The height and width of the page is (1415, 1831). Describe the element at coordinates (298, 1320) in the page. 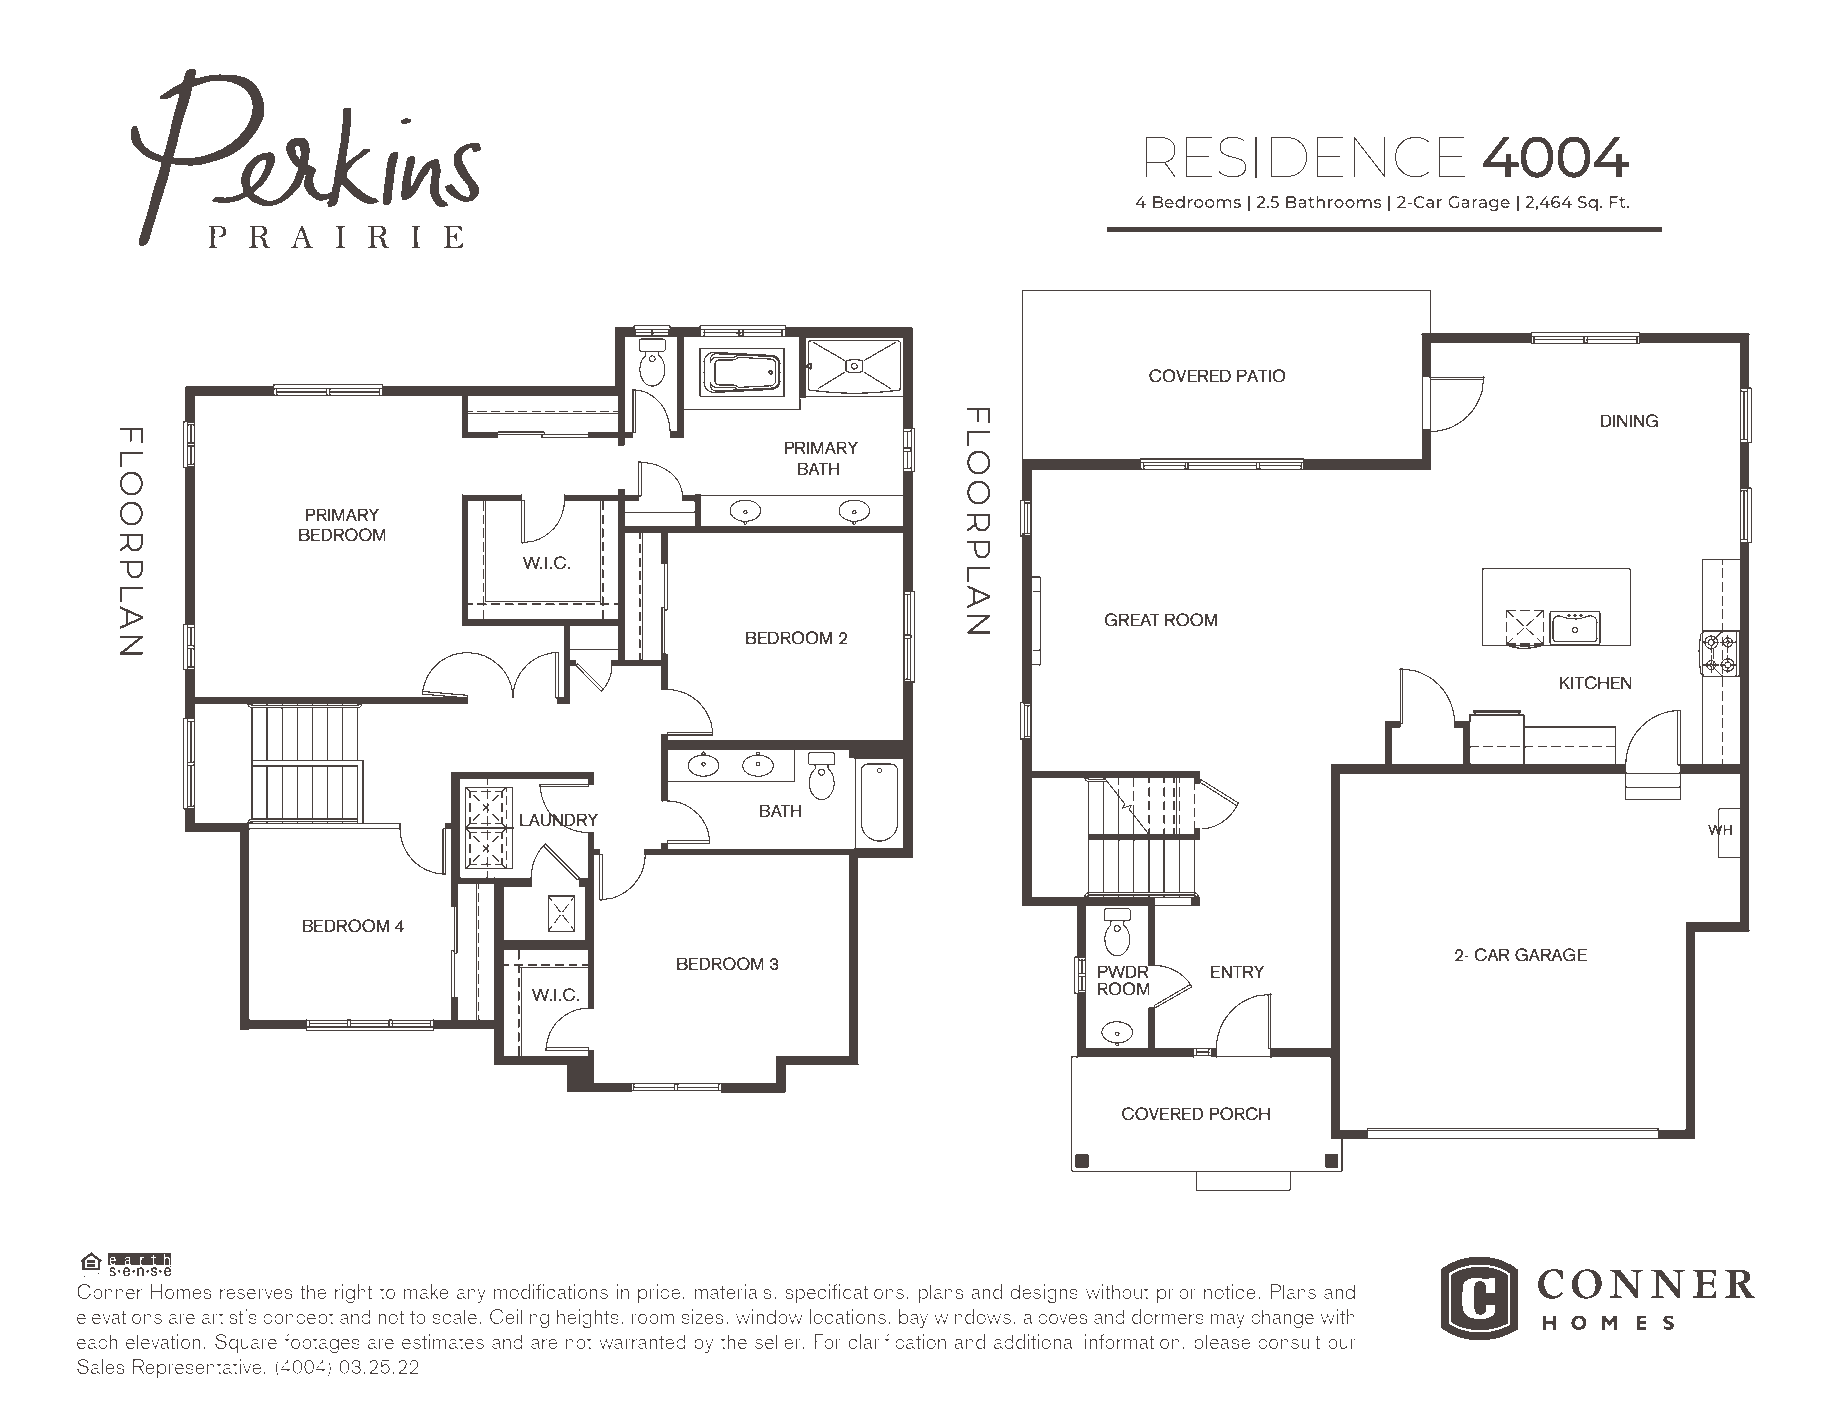

I see `concept` at that location.
